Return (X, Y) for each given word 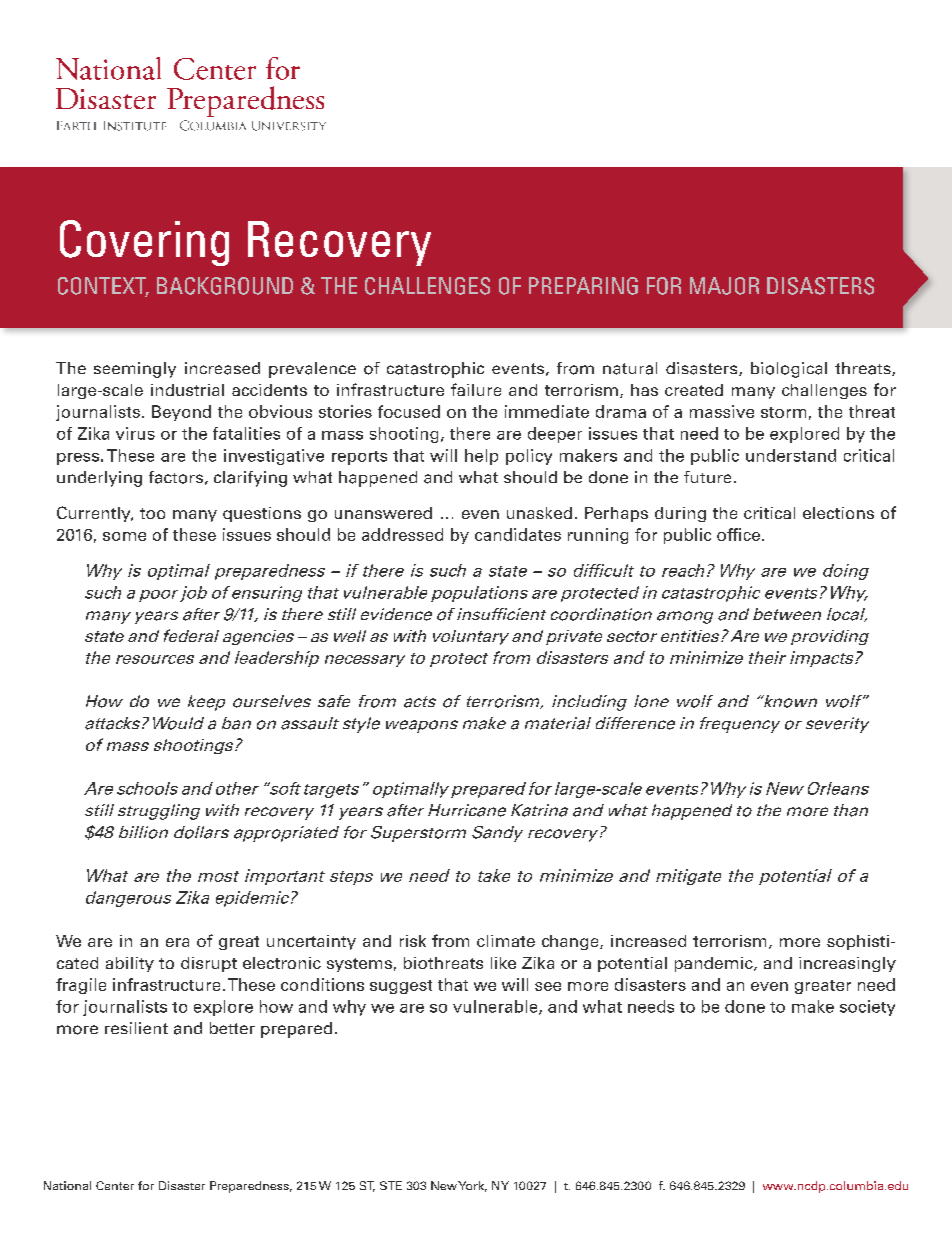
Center (115, 1185)
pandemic (715, 964)
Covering (144, 243)
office (740, 534)
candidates (518, 534)
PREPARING (583, 286)
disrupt (209, 964)
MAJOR (724, 286)
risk (413, 941)
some (124, 536)
